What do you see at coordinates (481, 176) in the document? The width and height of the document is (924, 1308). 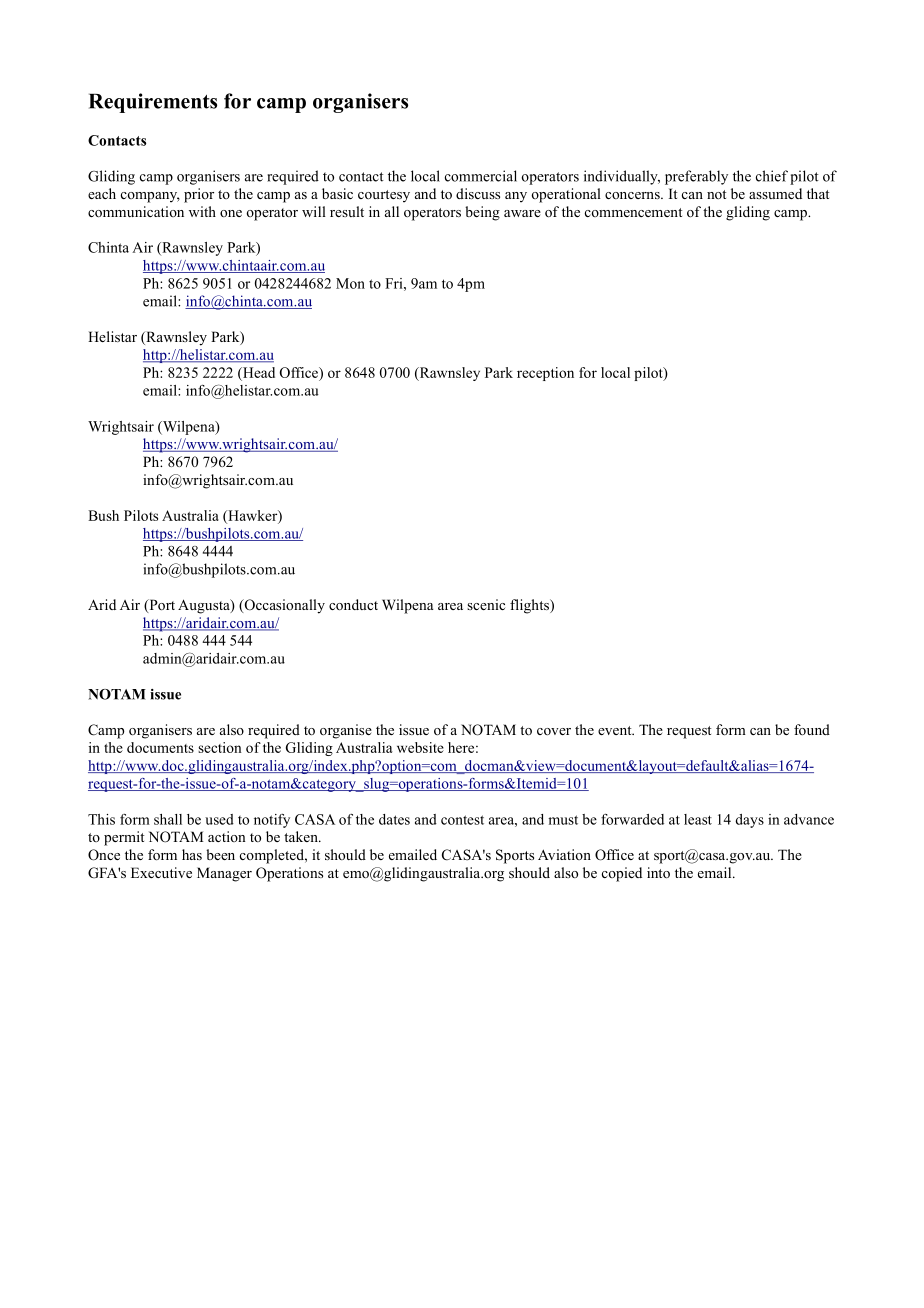 I see `commercial` at bounding box center [481, 176].
